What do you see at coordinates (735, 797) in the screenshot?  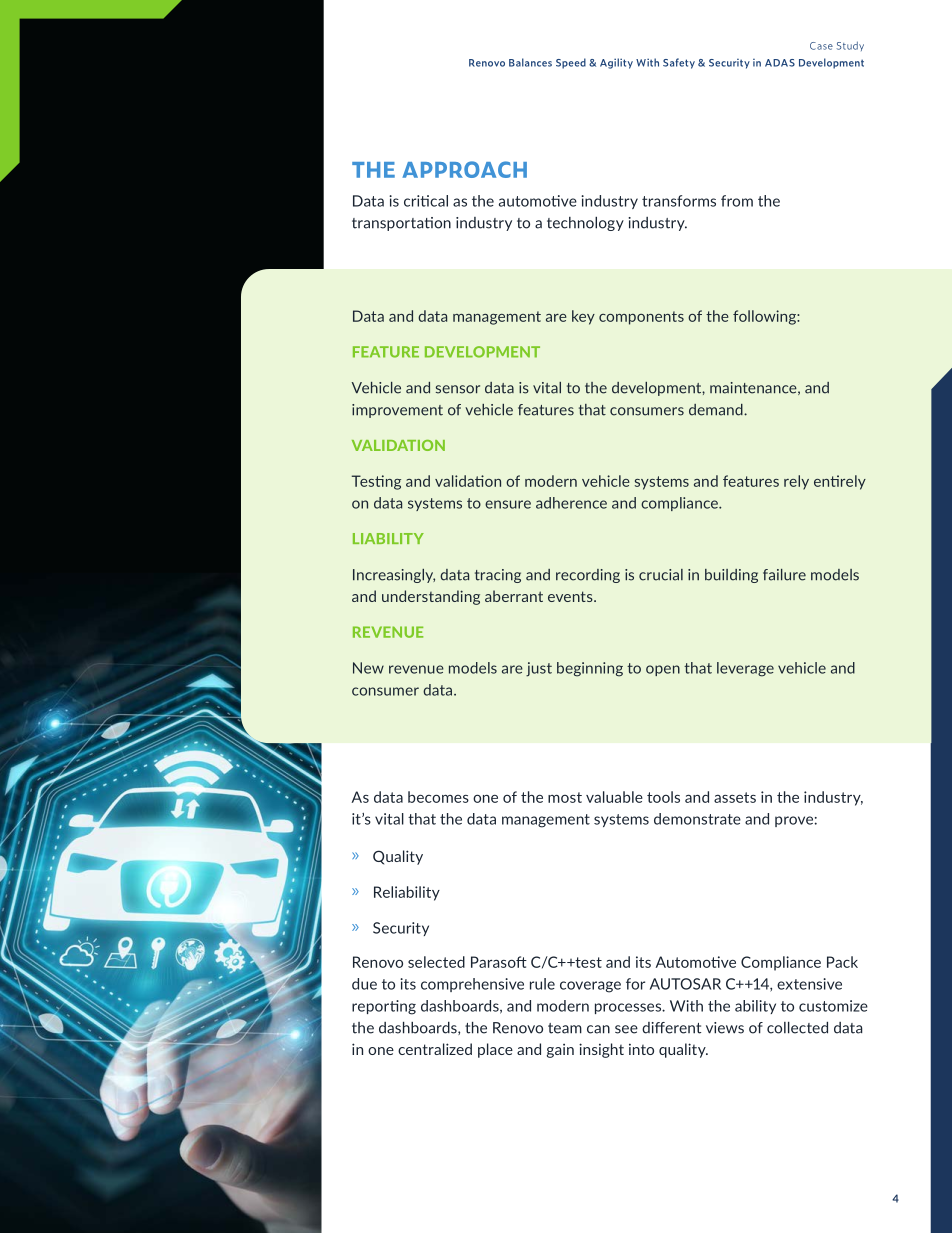 I see `assets` at bounding box center [735, 797].
